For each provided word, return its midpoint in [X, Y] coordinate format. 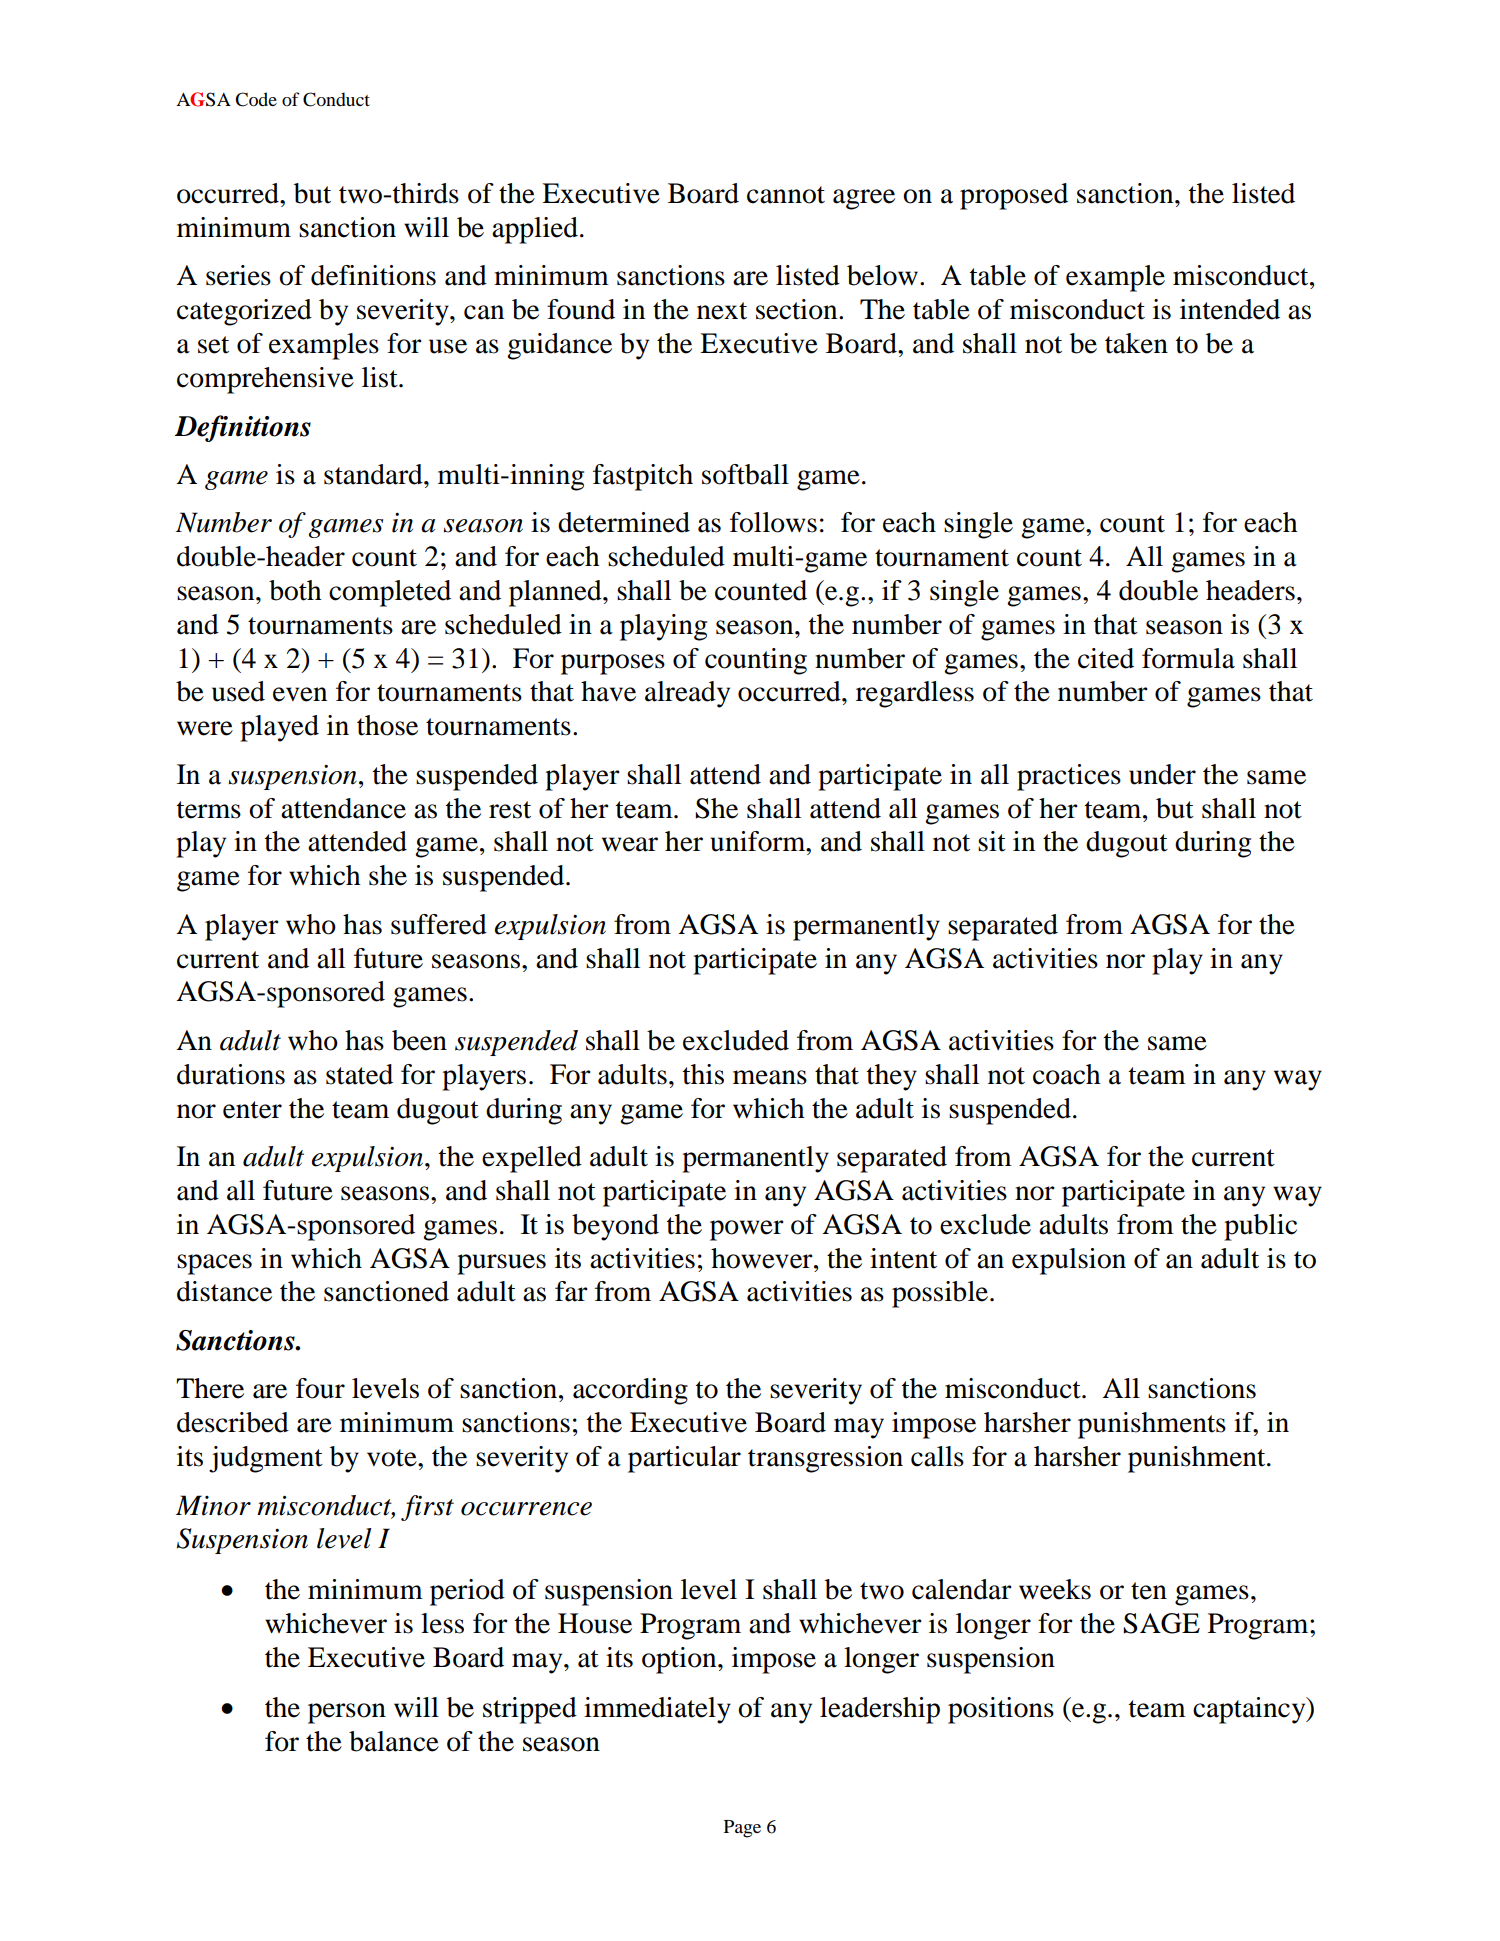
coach [1067, 1074]
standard [374, 474]
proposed [1014, 196]
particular [684, 1459]
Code [256, 99]
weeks [1055, 1589]
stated [359, 1074]
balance [394, 1741]
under [1162, 774]
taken [1136, 343]
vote [393, 1458]
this [703, 1074]
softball [745, 474]
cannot [786, 195]
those [387, 725]
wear [630, 844]
